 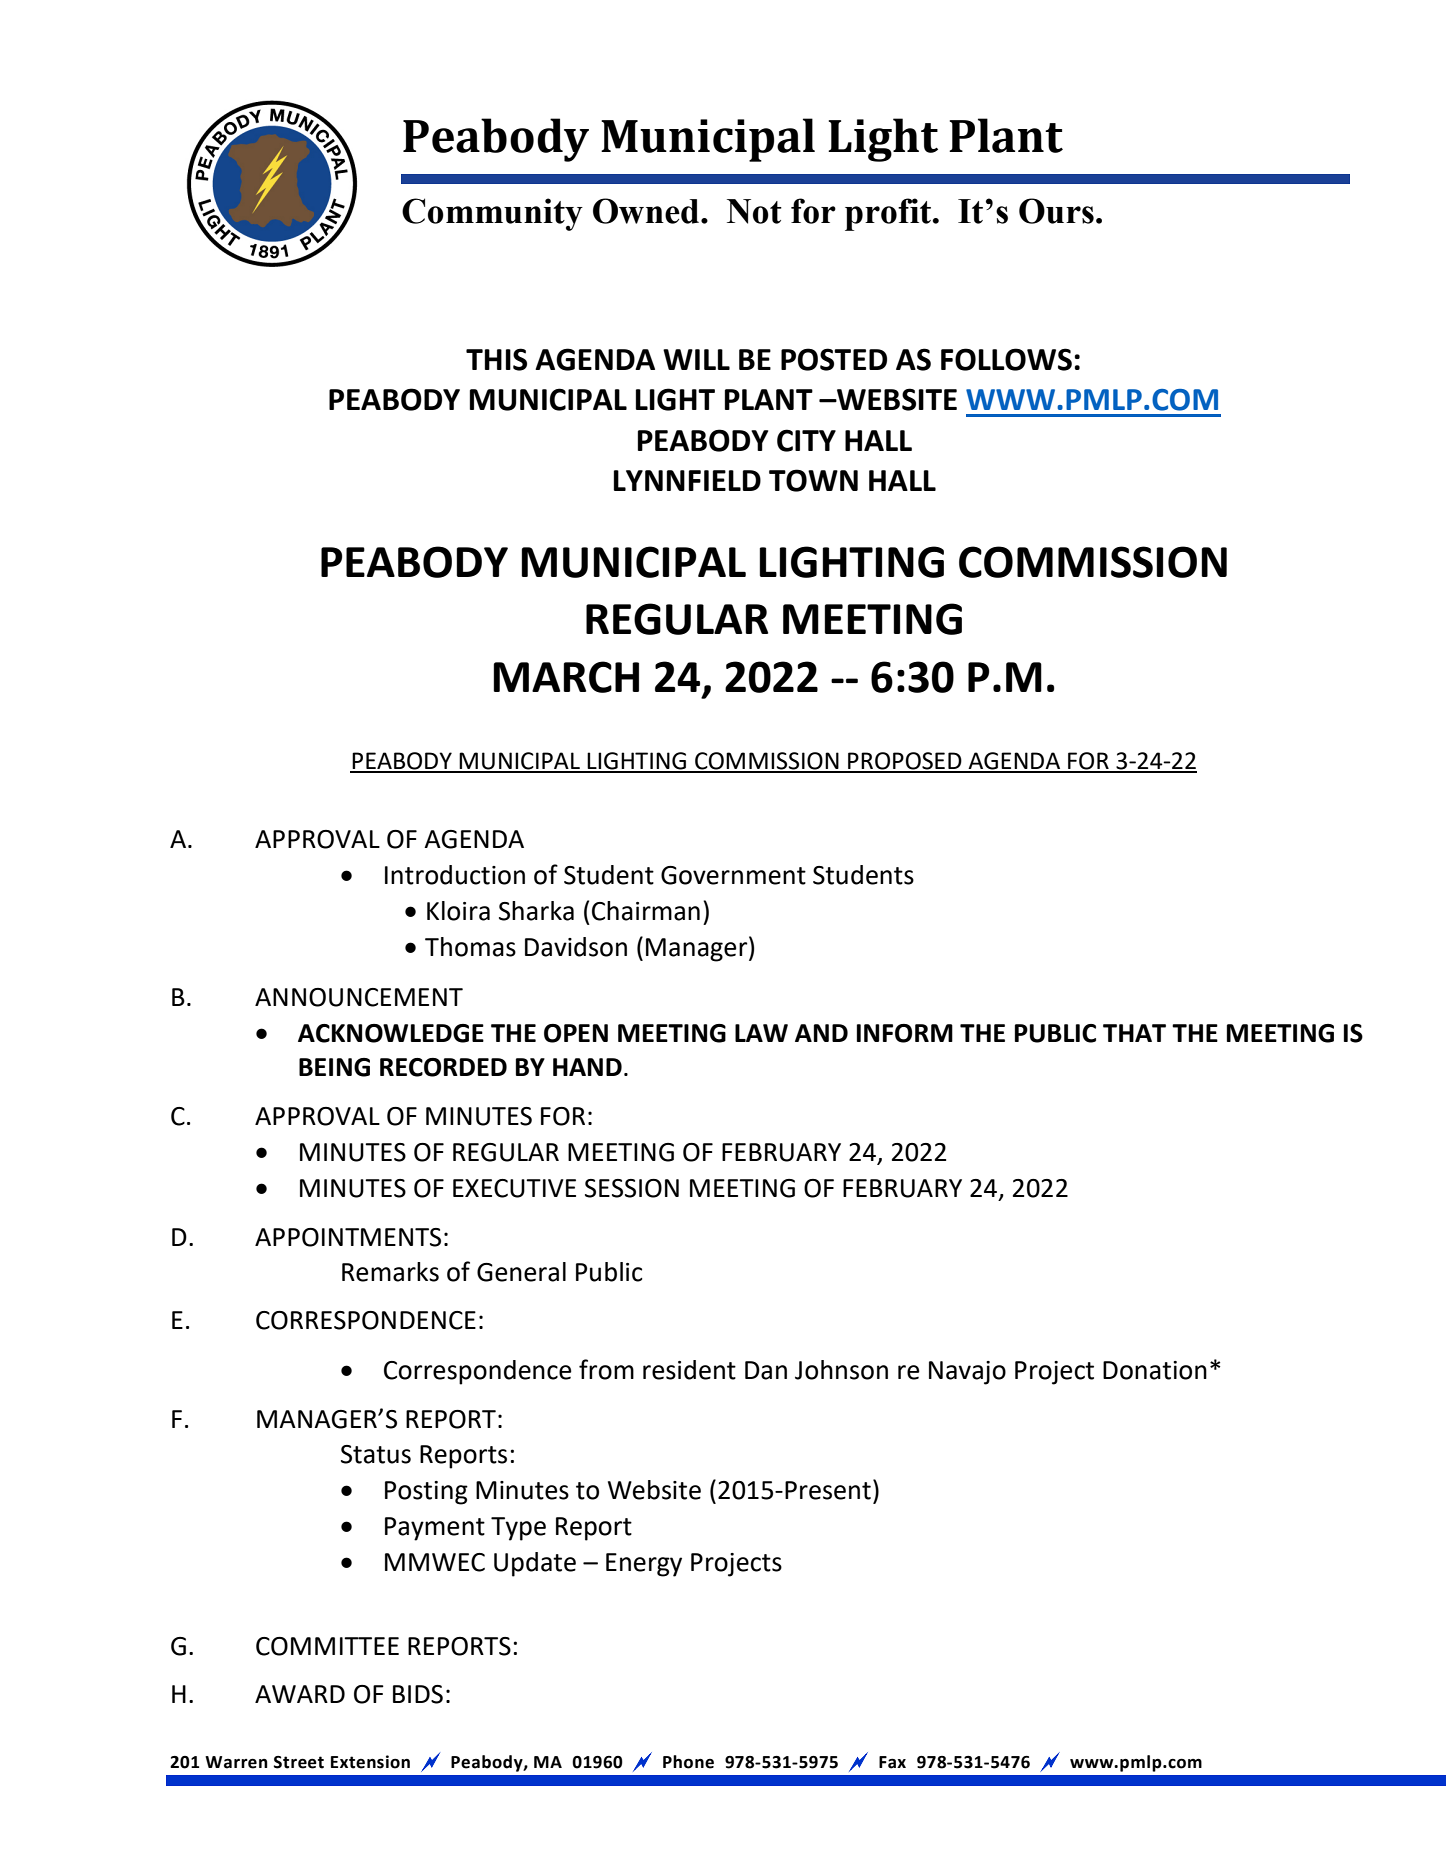 I want to click on SESSION, so click(x=632, y=1188).
